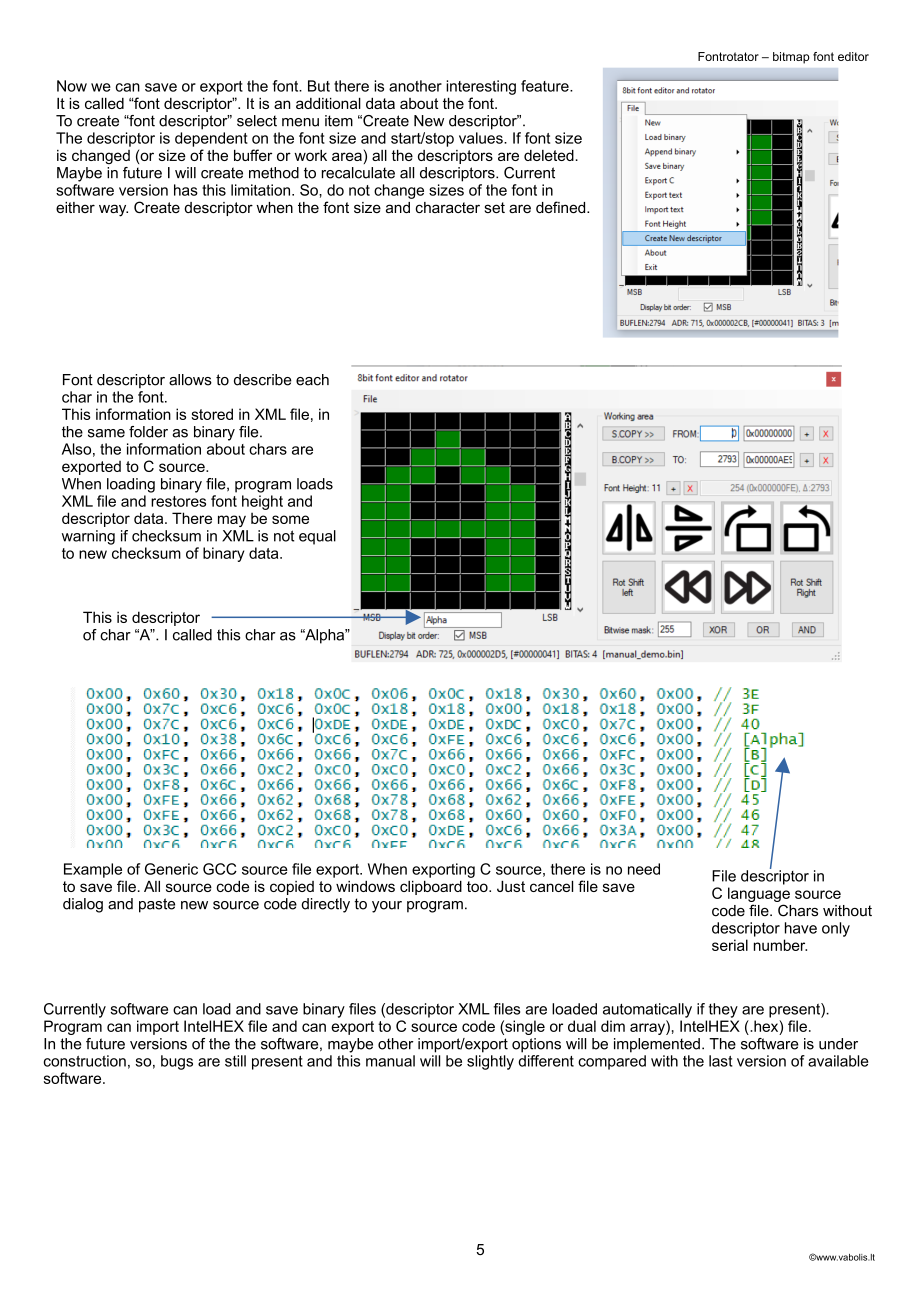  Describe the element at coordinates (481, 87) in the page. I see `interesting` at that location.
